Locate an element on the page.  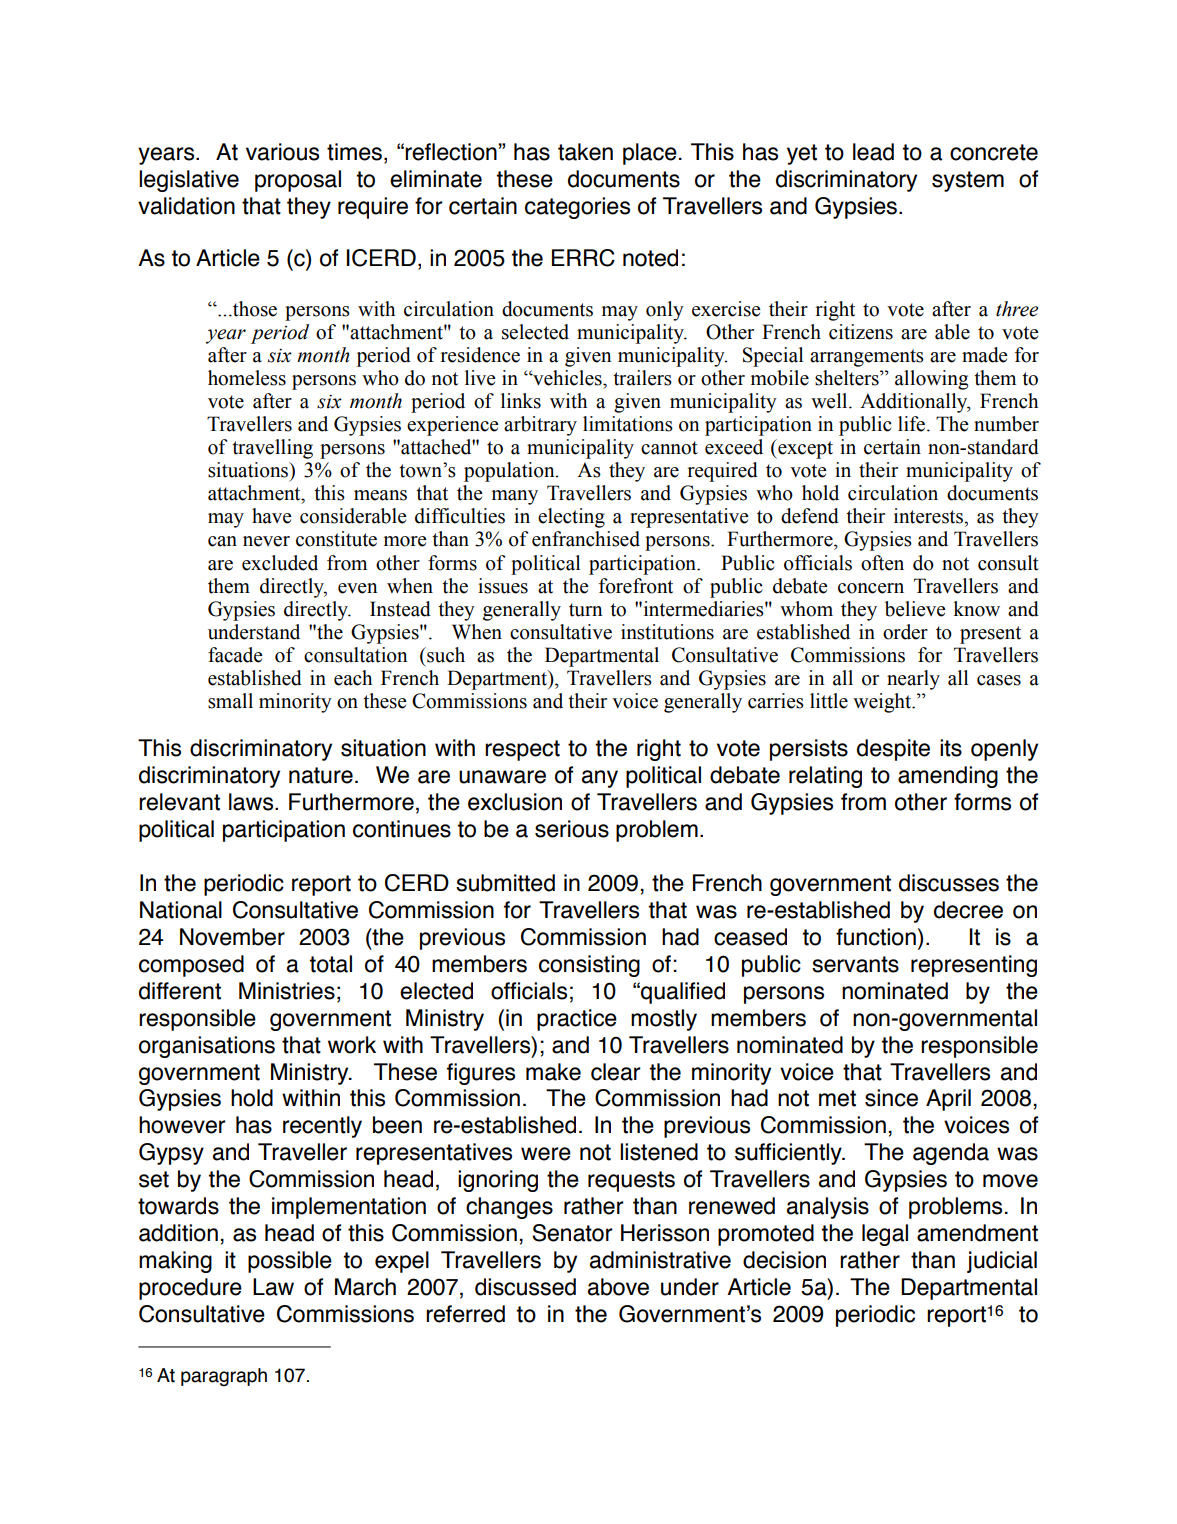
proposal is located at coordinates (298, 181).
